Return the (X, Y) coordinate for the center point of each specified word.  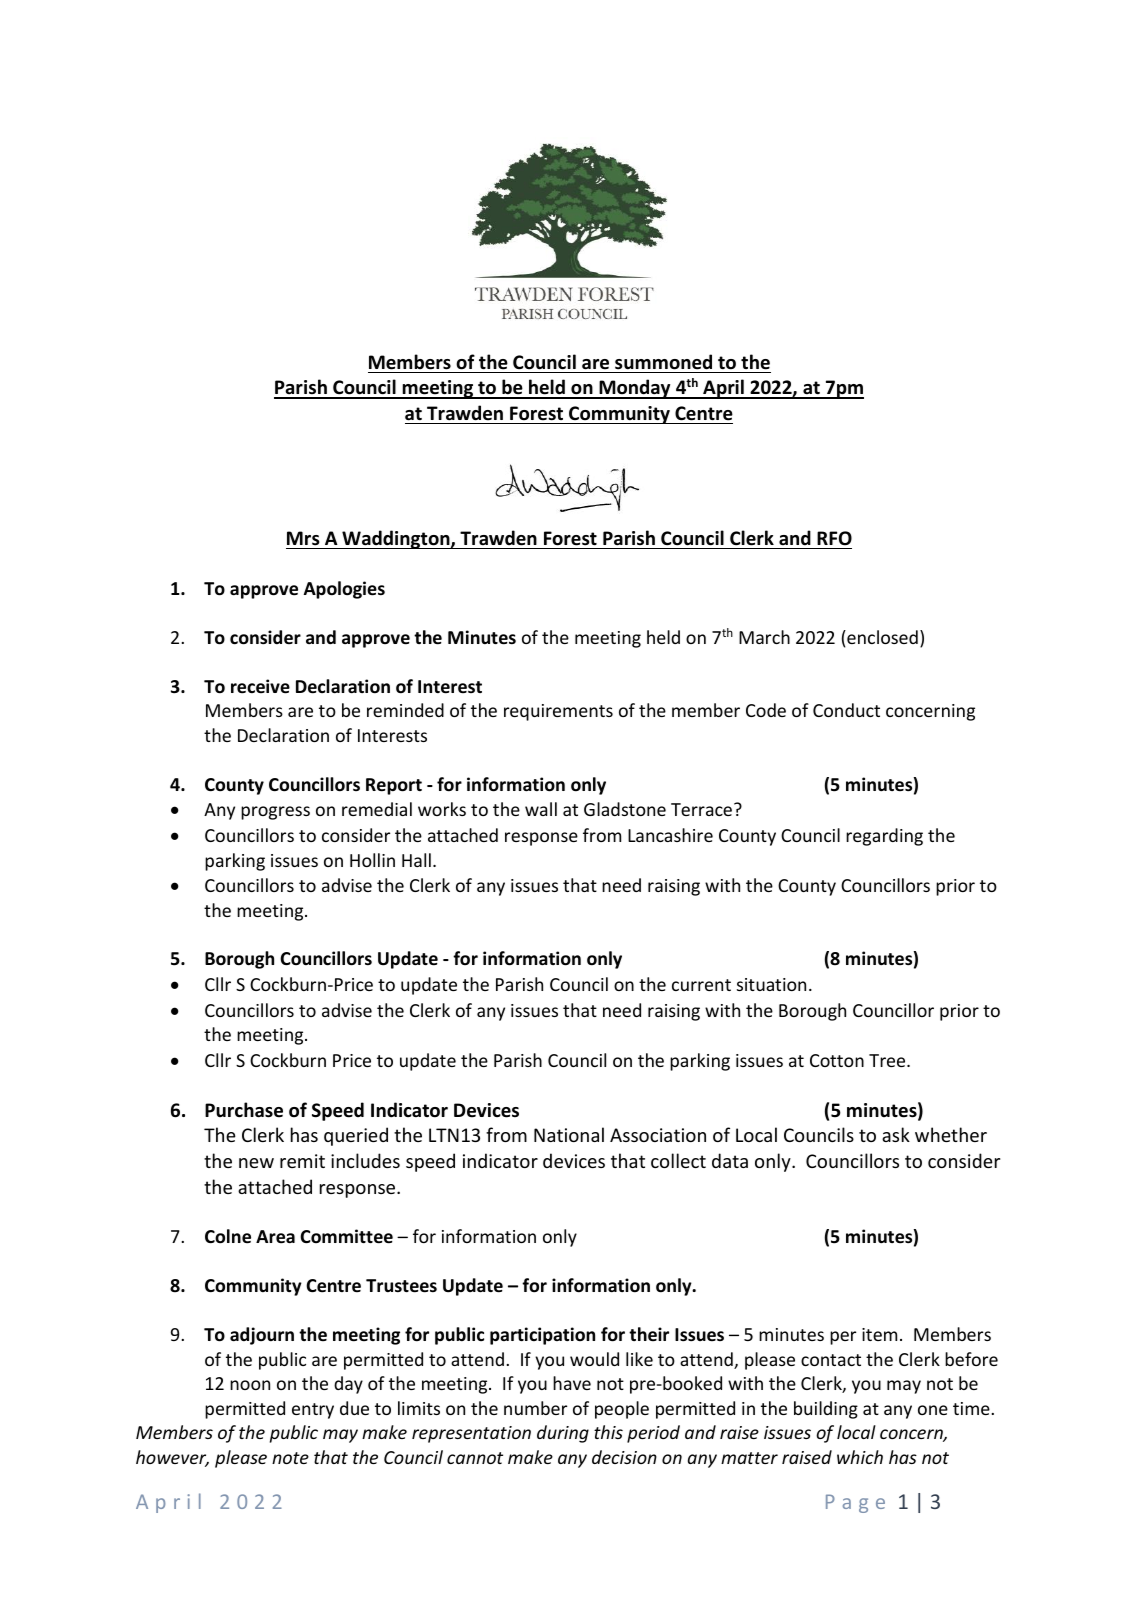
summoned (663, 362)
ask (896, 1134)
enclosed (881, 637)
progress (275, 813)
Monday (635, 389)
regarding (884, 837)
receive (260, 686)
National (569, 1134)
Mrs (303, 538)
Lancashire (670, 835)
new (256, 1163)
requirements (558, 712)
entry (313, 1411)
